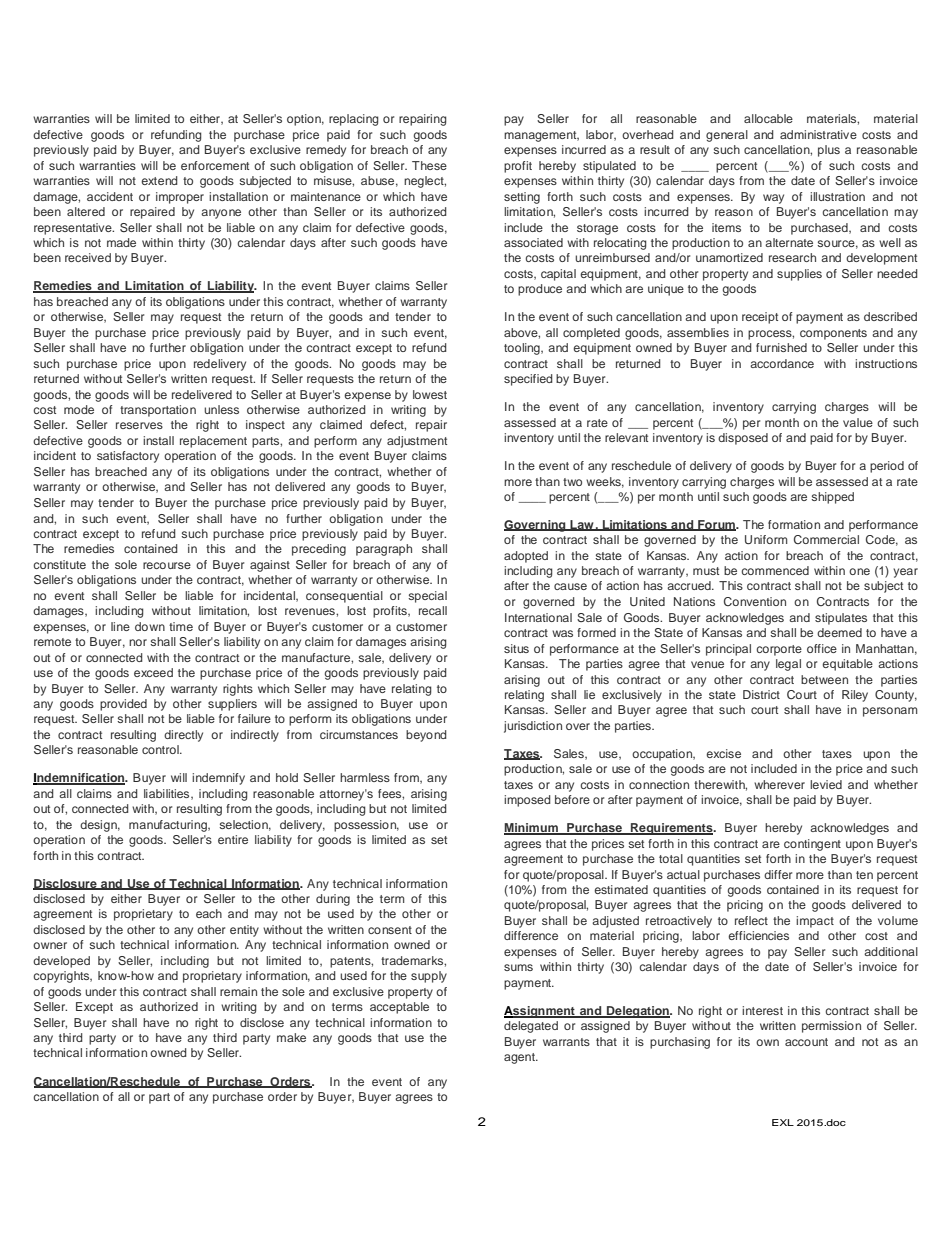  What do you see at coordinates (426, 736) in the screenshot?
I see `beyond` at bounding box center [426, 736].
